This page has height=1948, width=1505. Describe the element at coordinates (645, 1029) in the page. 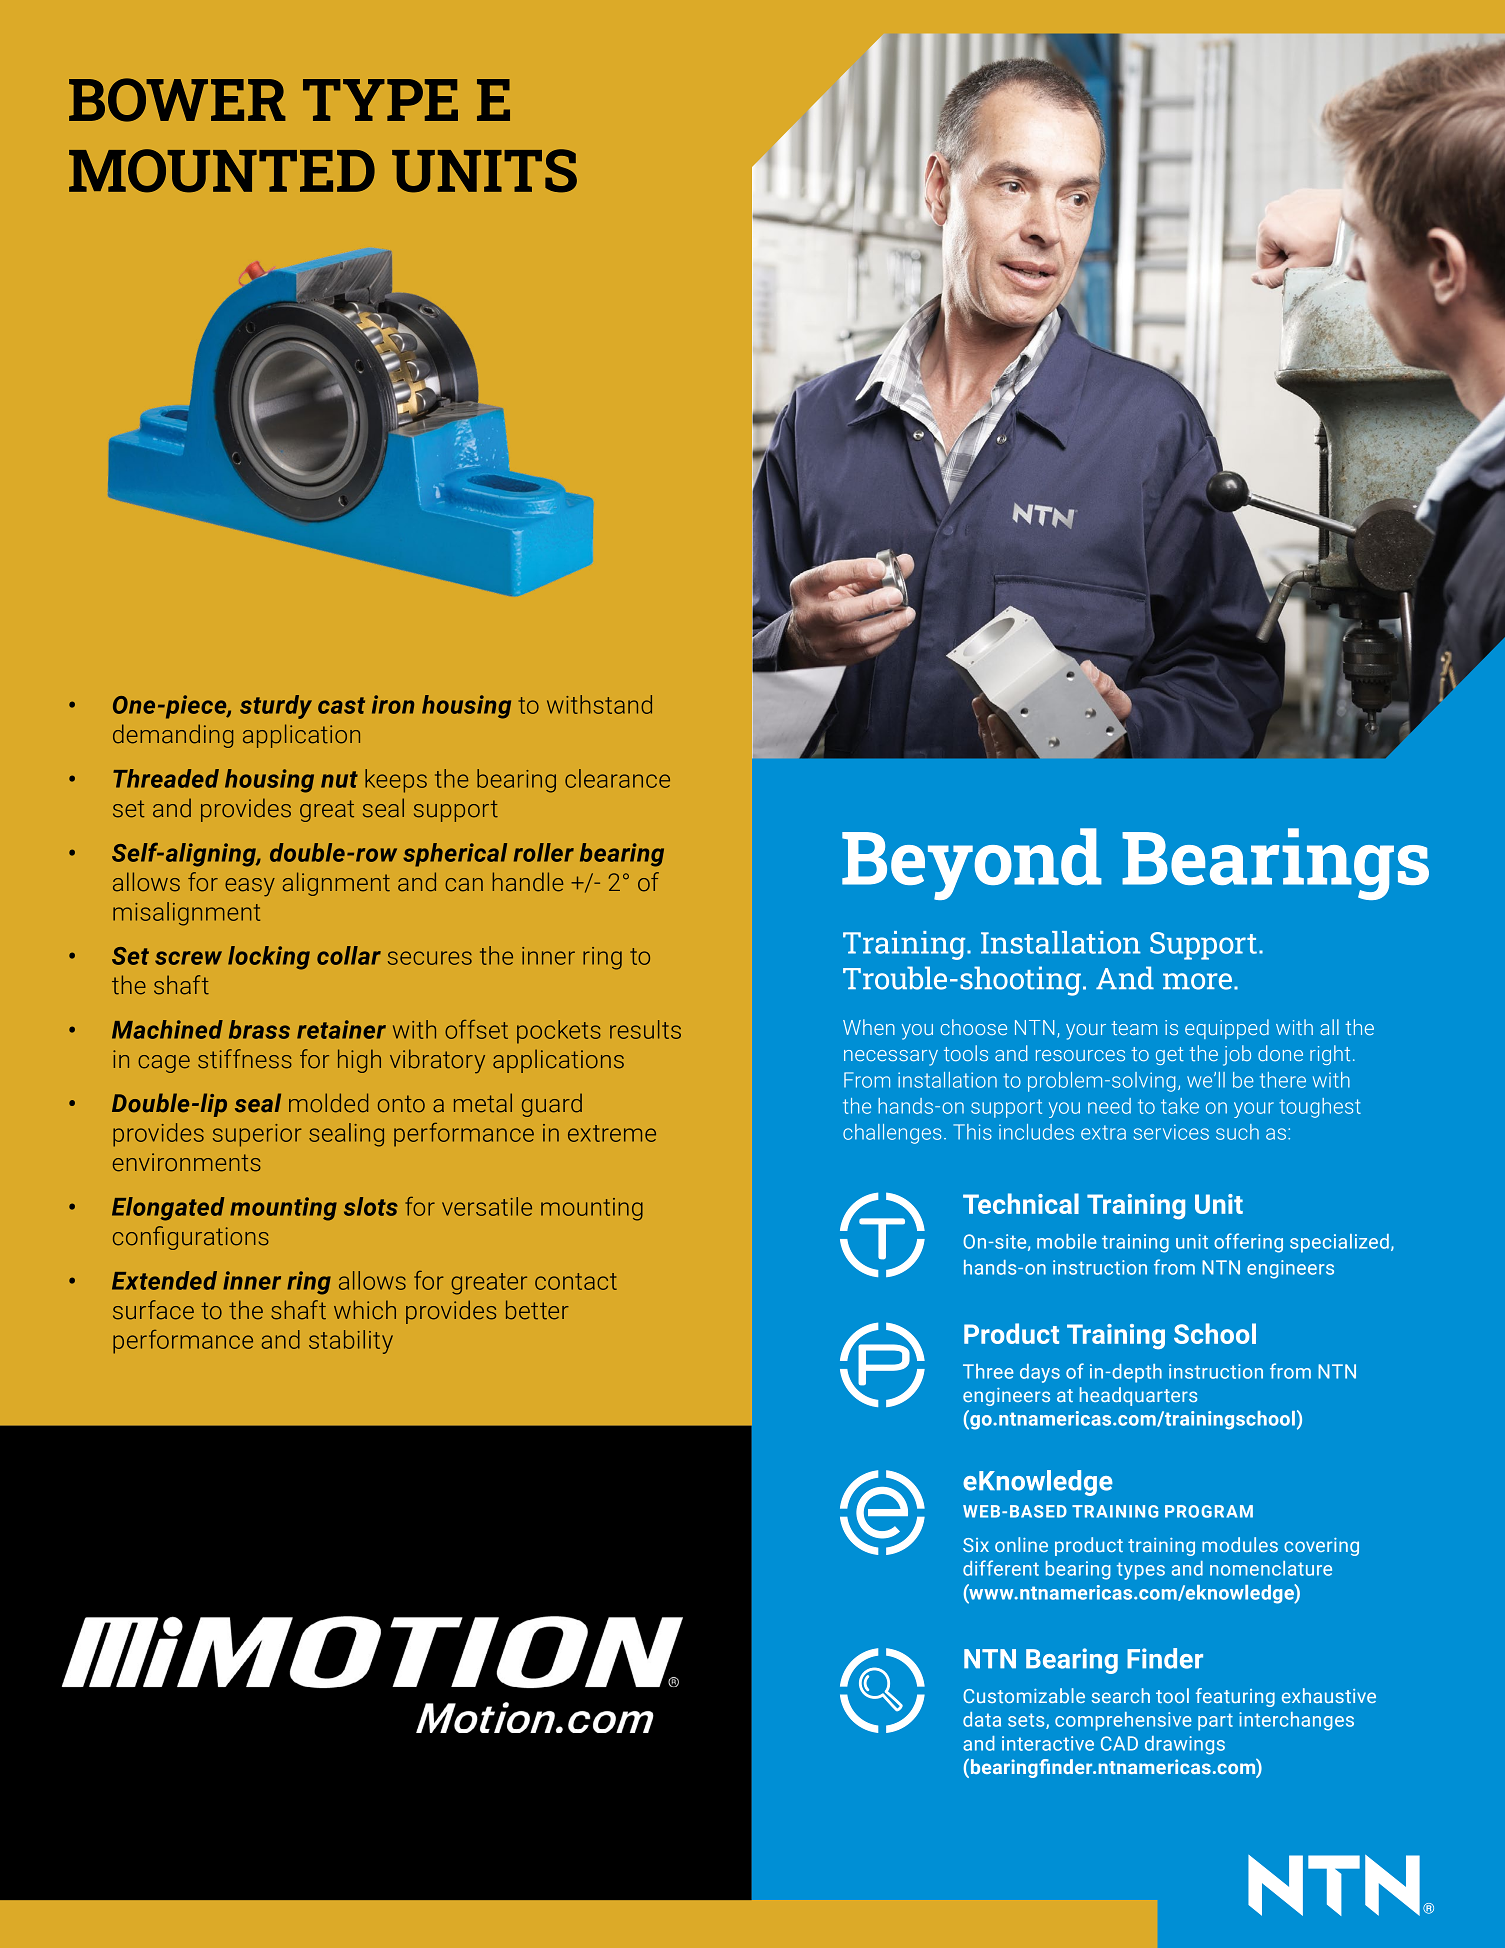

I see `results` at that location.
